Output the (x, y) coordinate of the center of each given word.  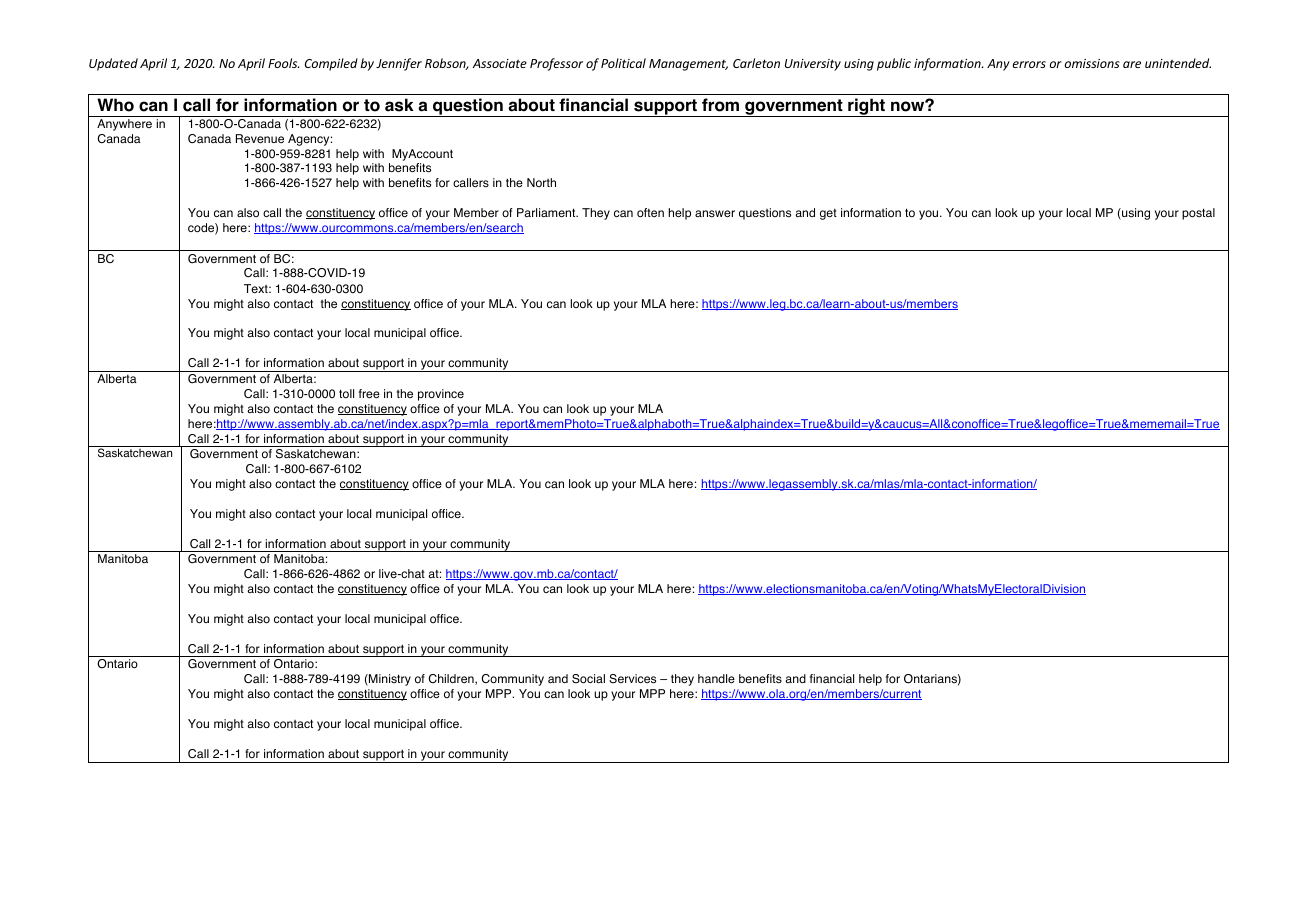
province (441, 395)
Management (688, 65)
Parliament (547, 212)
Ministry (389, 680)
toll (346, 393)
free (369, 393)
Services (632, 679)
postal (1198, 214)
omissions (1092, 63)
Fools (283, 63)
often (650, 213)
